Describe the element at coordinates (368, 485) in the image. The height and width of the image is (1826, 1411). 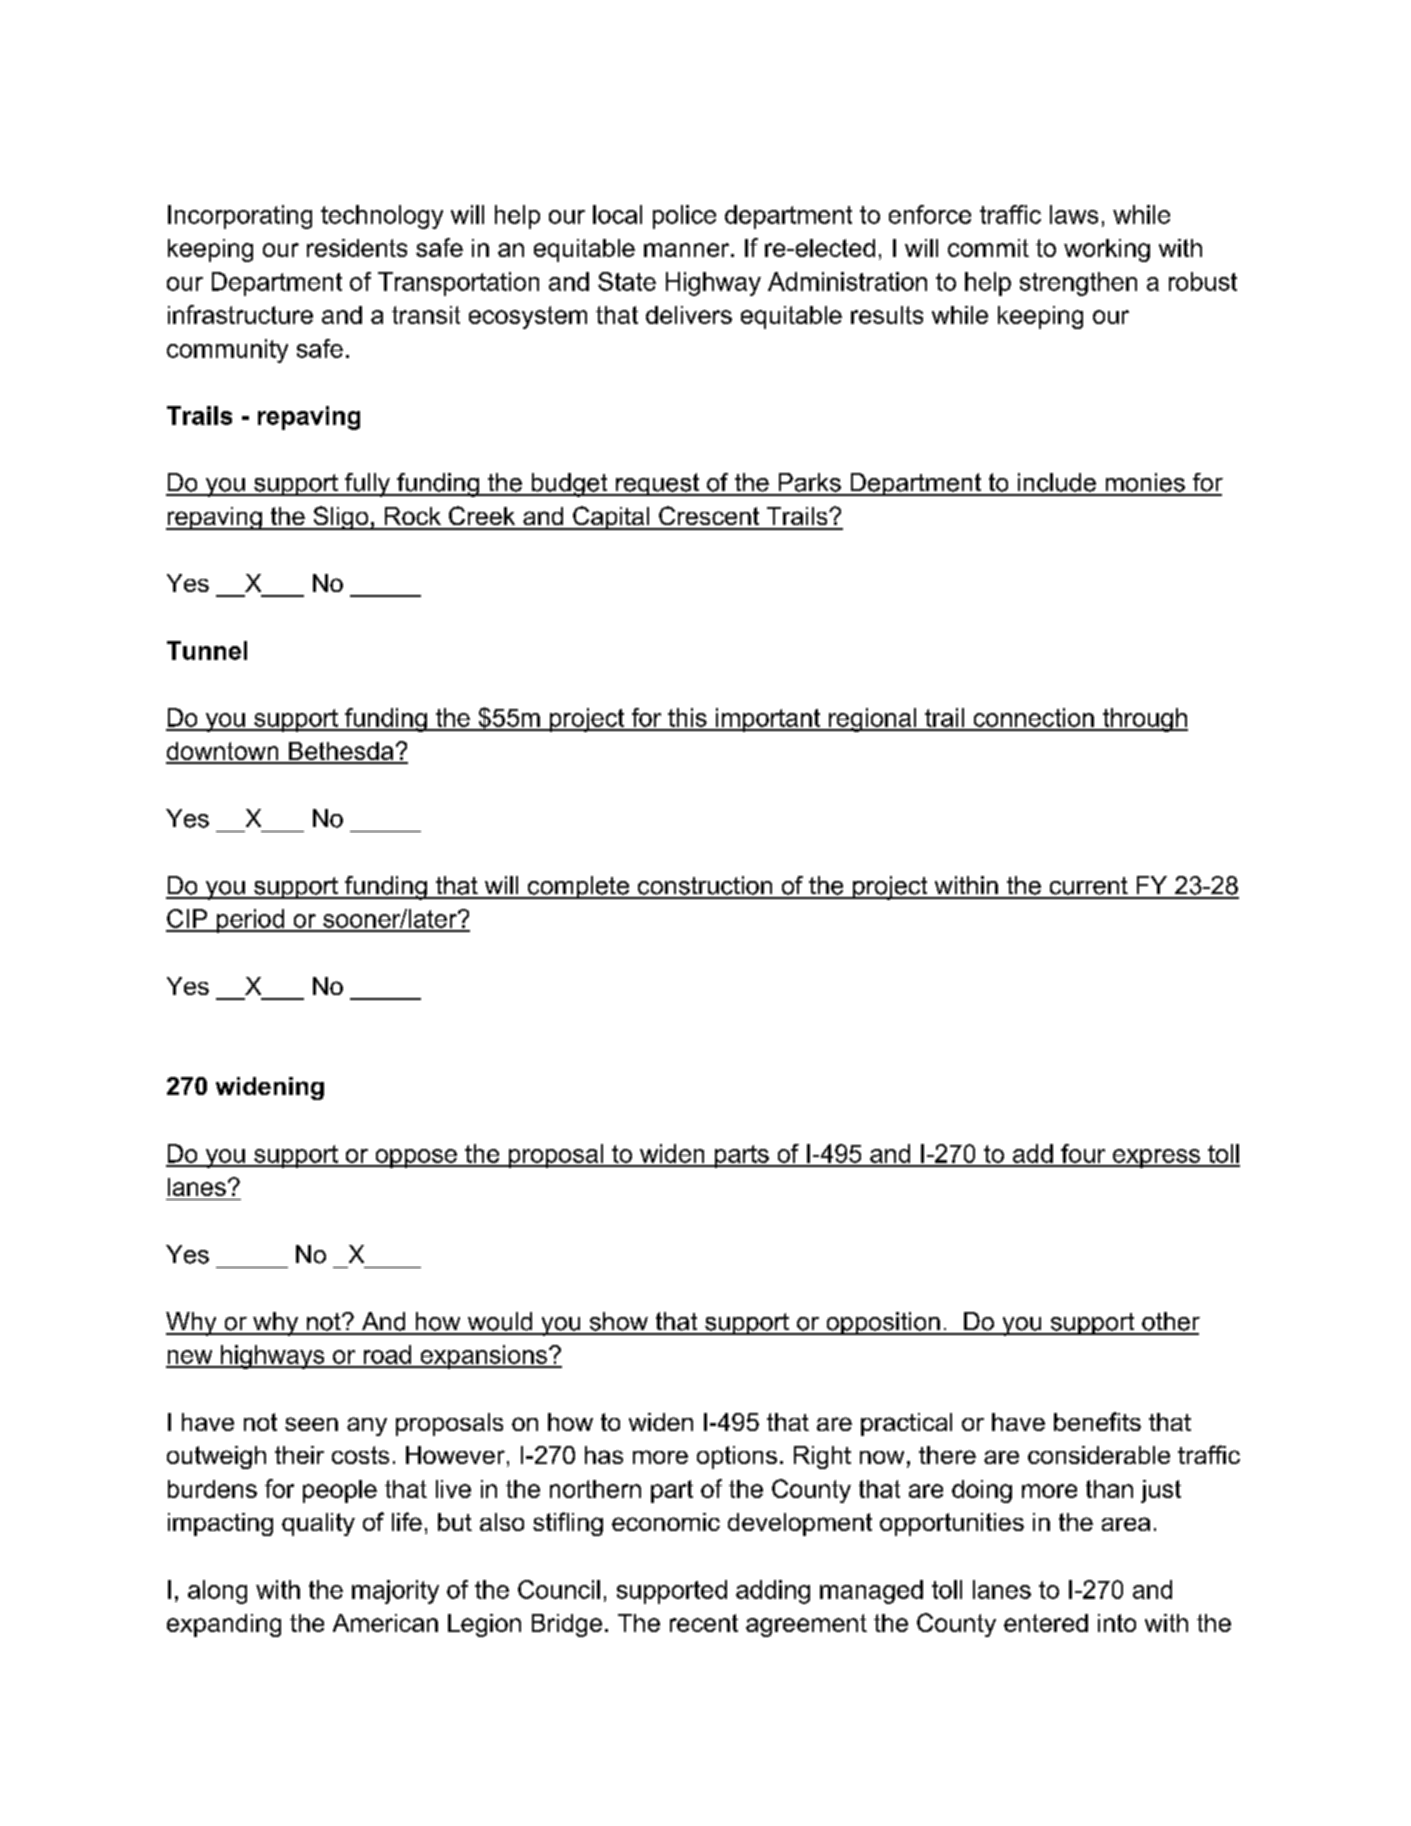
I see `fully` at that location.
